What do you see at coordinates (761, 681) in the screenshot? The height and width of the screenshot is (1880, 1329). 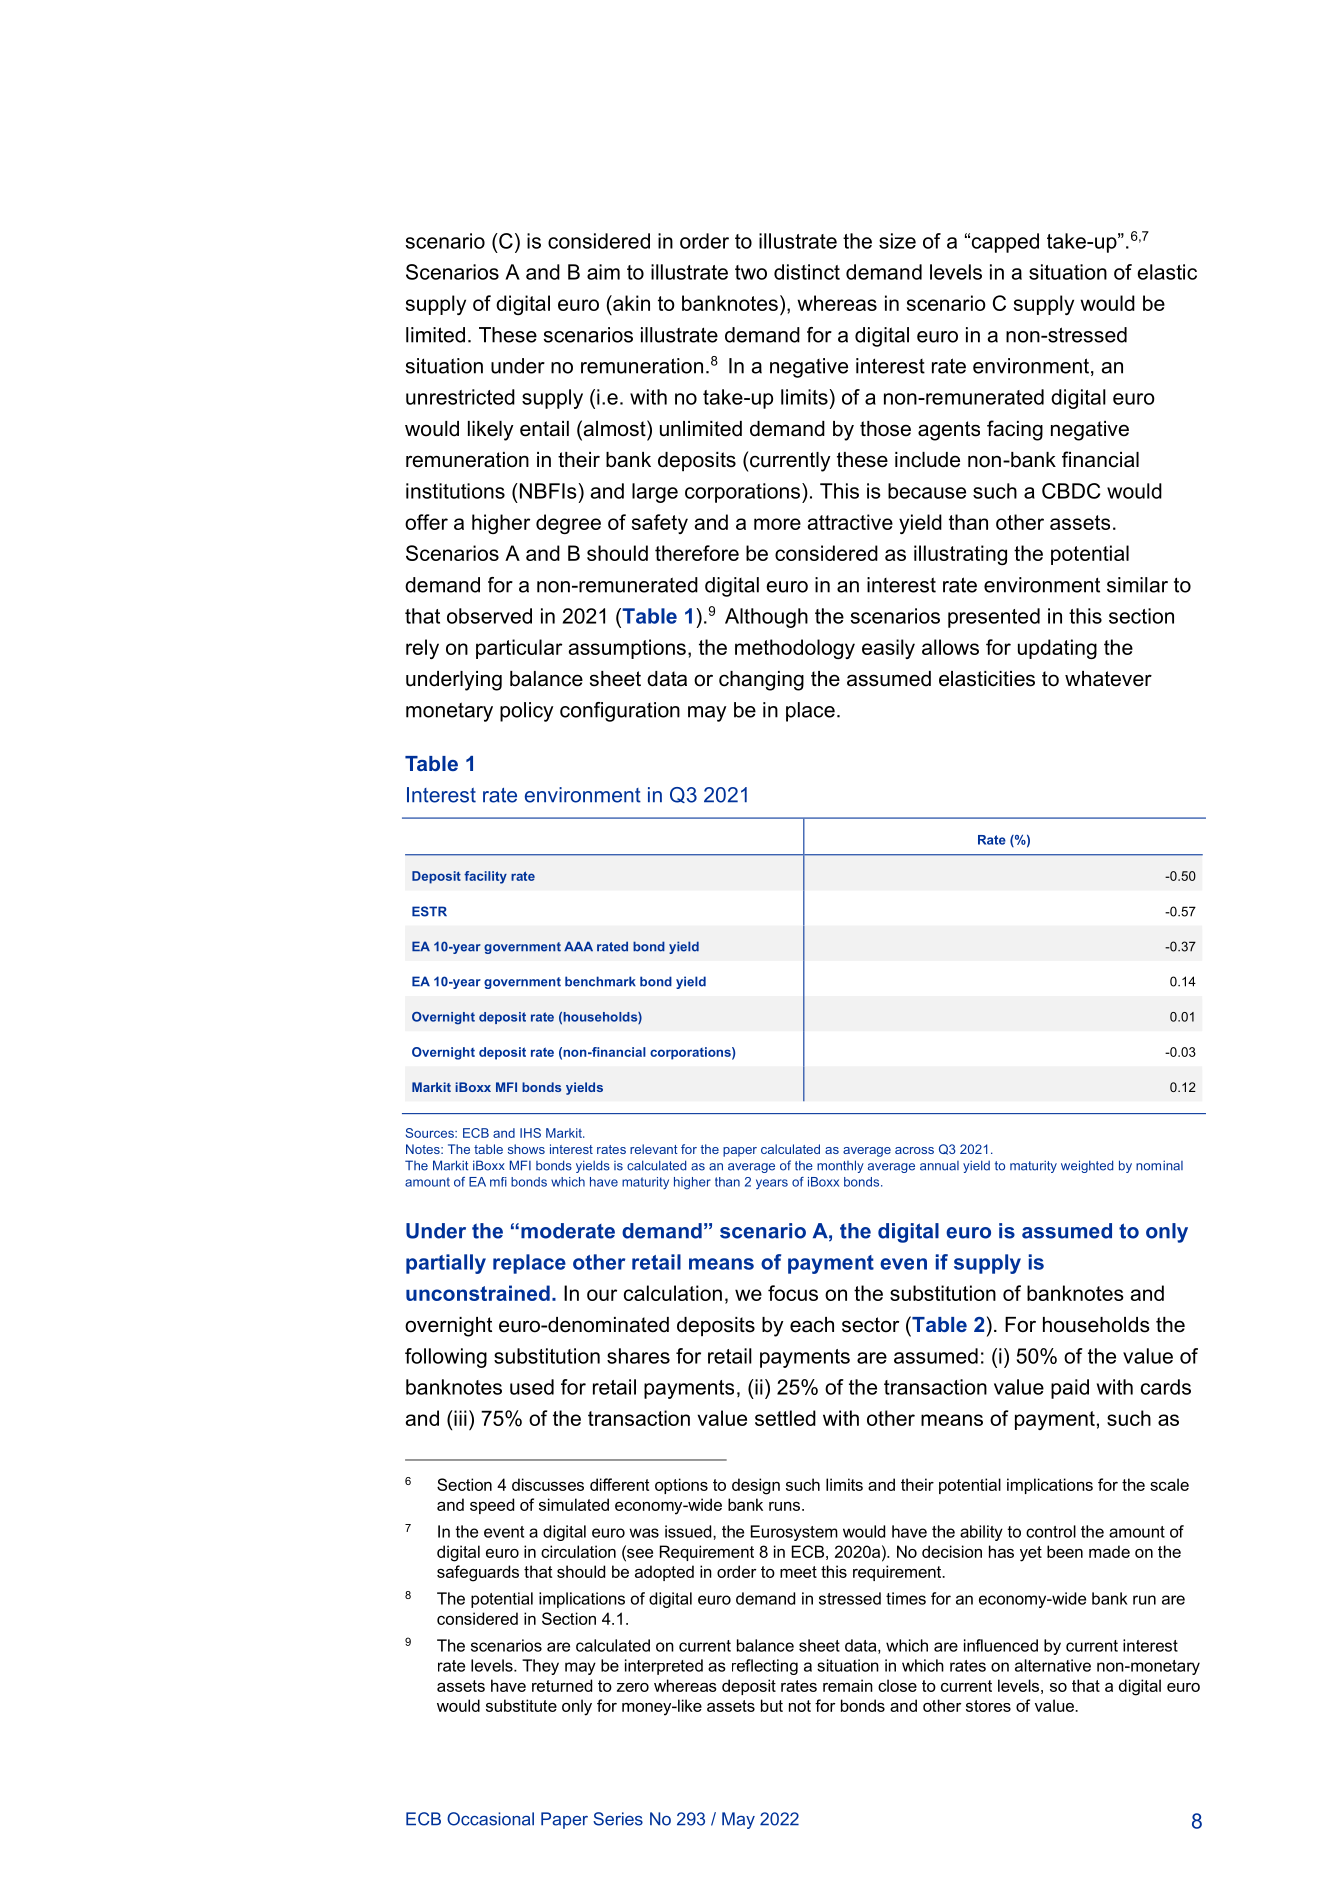 I see `changing` at bounding box center [761, 681].
